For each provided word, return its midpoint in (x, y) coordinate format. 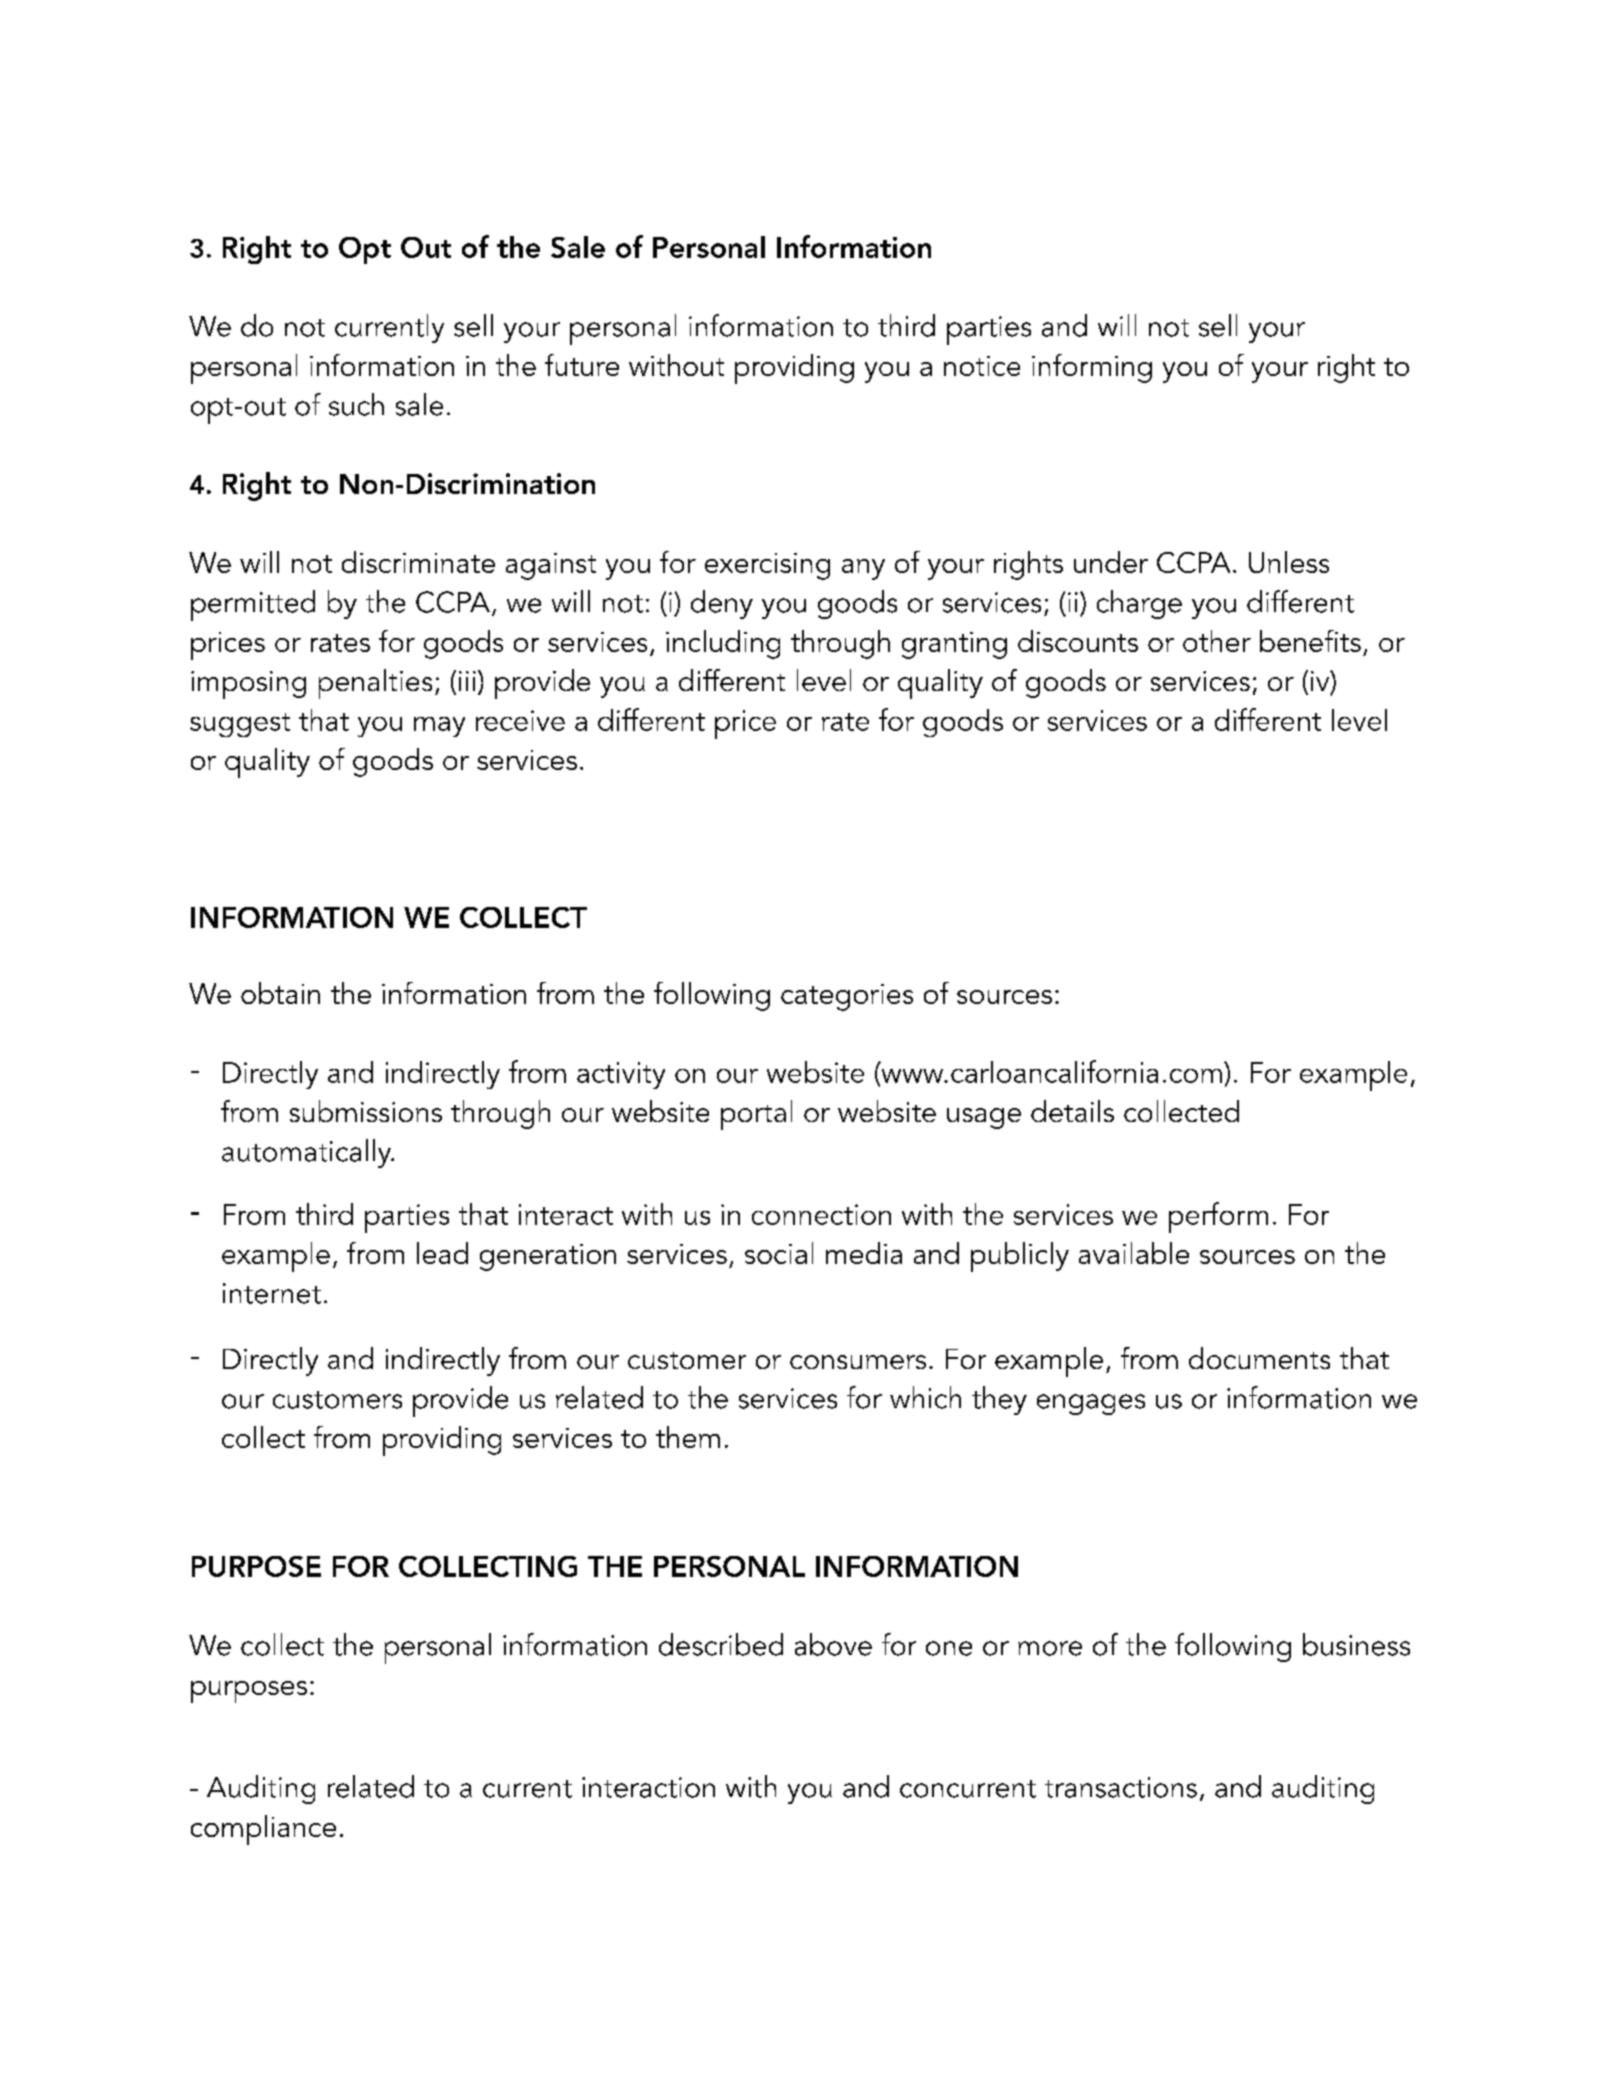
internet (272, 1293)
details (1072, 1111)
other (1217, 641)
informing (1092, 368)
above (833, 1644)
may (439, 727)
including (723, 644)
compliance (263, 1830)
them (688, 1437)
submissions (366, 1111)
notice (982, 366)
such (356, 404)
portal (756, 1115)
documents (1259, 1358)
